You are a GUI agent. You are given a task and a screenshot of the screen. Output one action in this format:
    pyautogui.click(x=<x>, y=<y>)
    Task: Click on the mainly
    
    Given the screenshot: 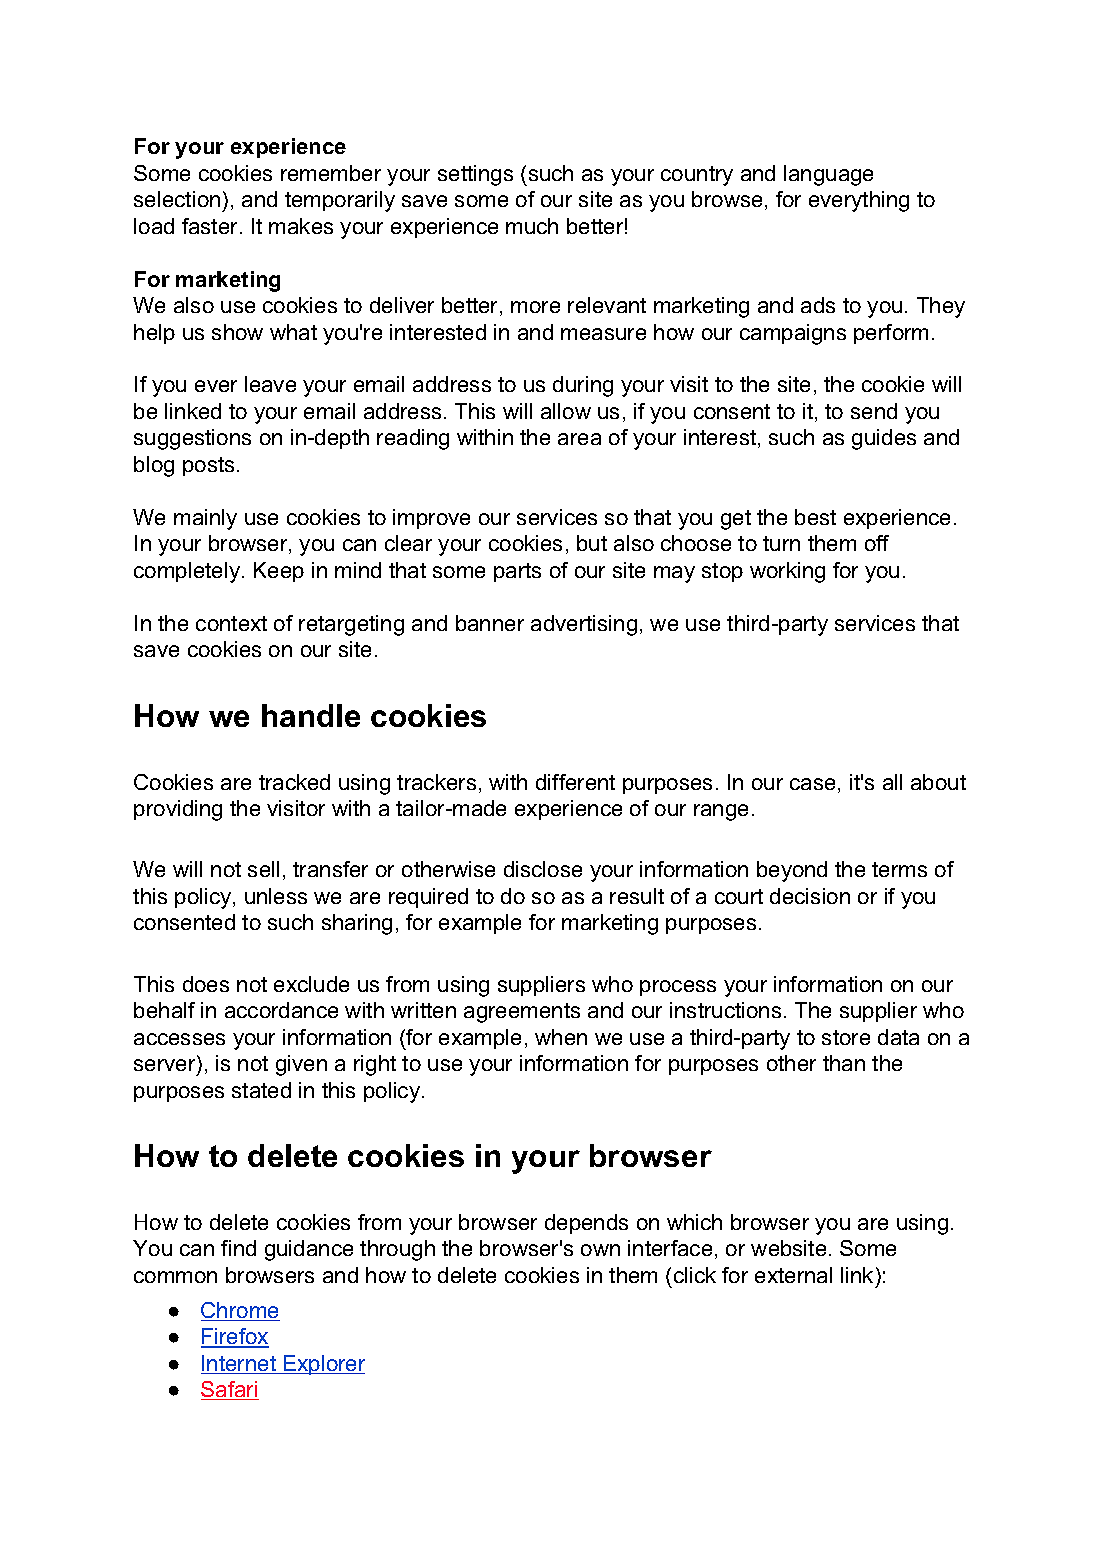 What is the action you would take?
    pyautogui.click(x=205, y=519)
